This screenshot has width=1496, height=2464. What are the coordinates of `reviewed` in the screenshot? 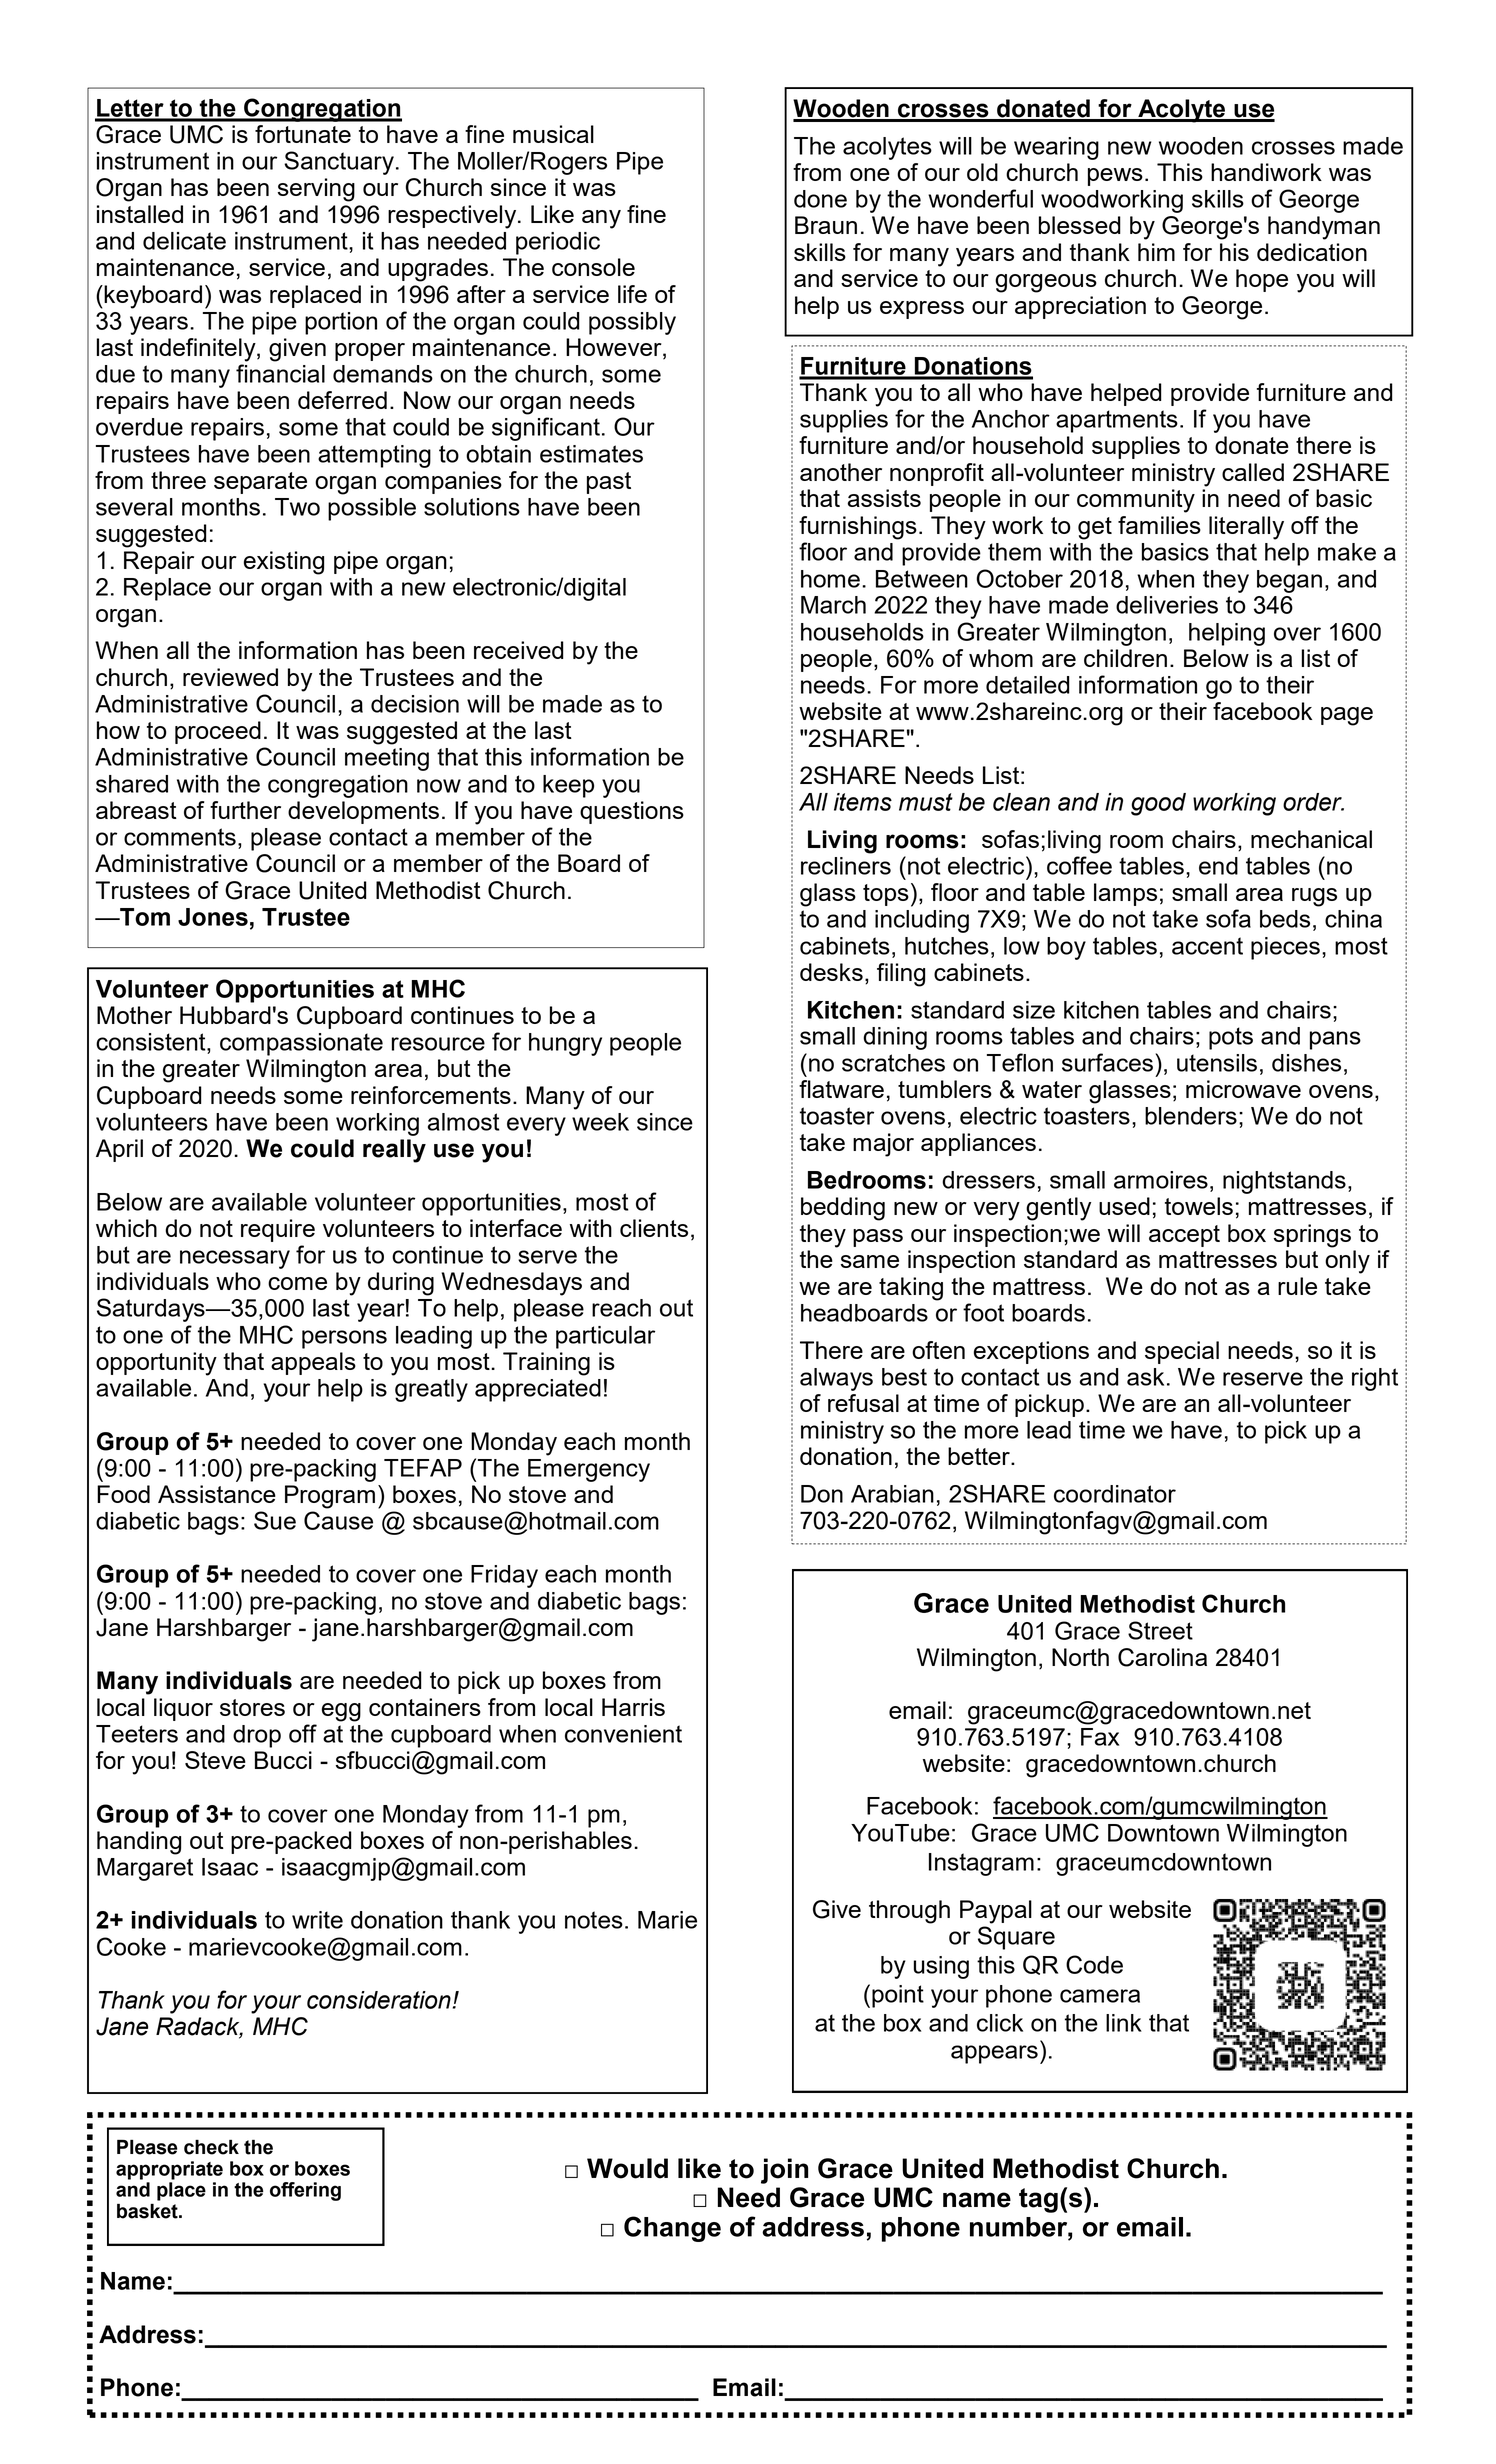 It's located at (230, 677).
